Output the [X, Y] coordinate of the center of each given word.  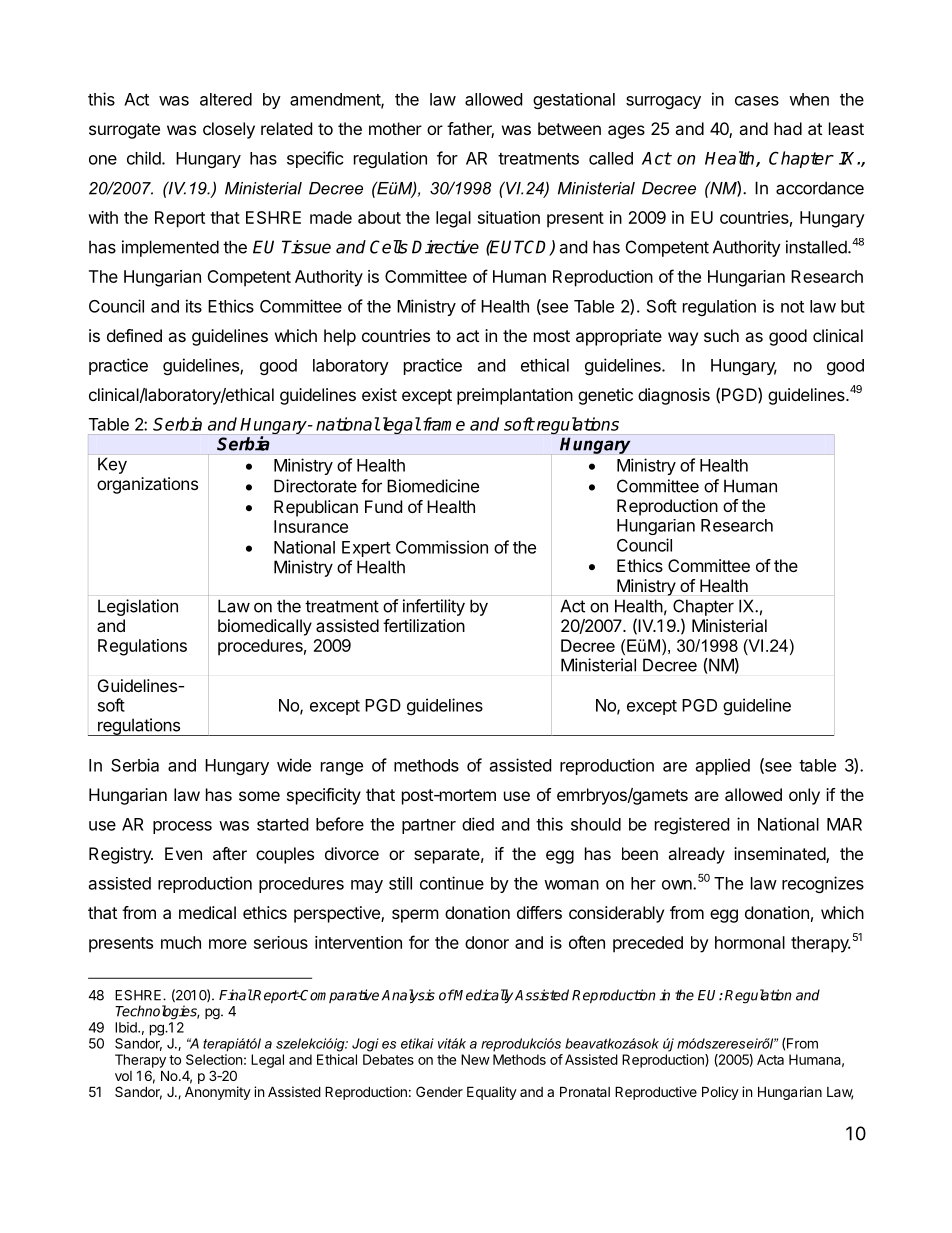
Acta [770, 1059]
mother [395, 128]
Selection [214, 1059]
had [788, 128]
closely [229, 130]
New [475, 1059]
